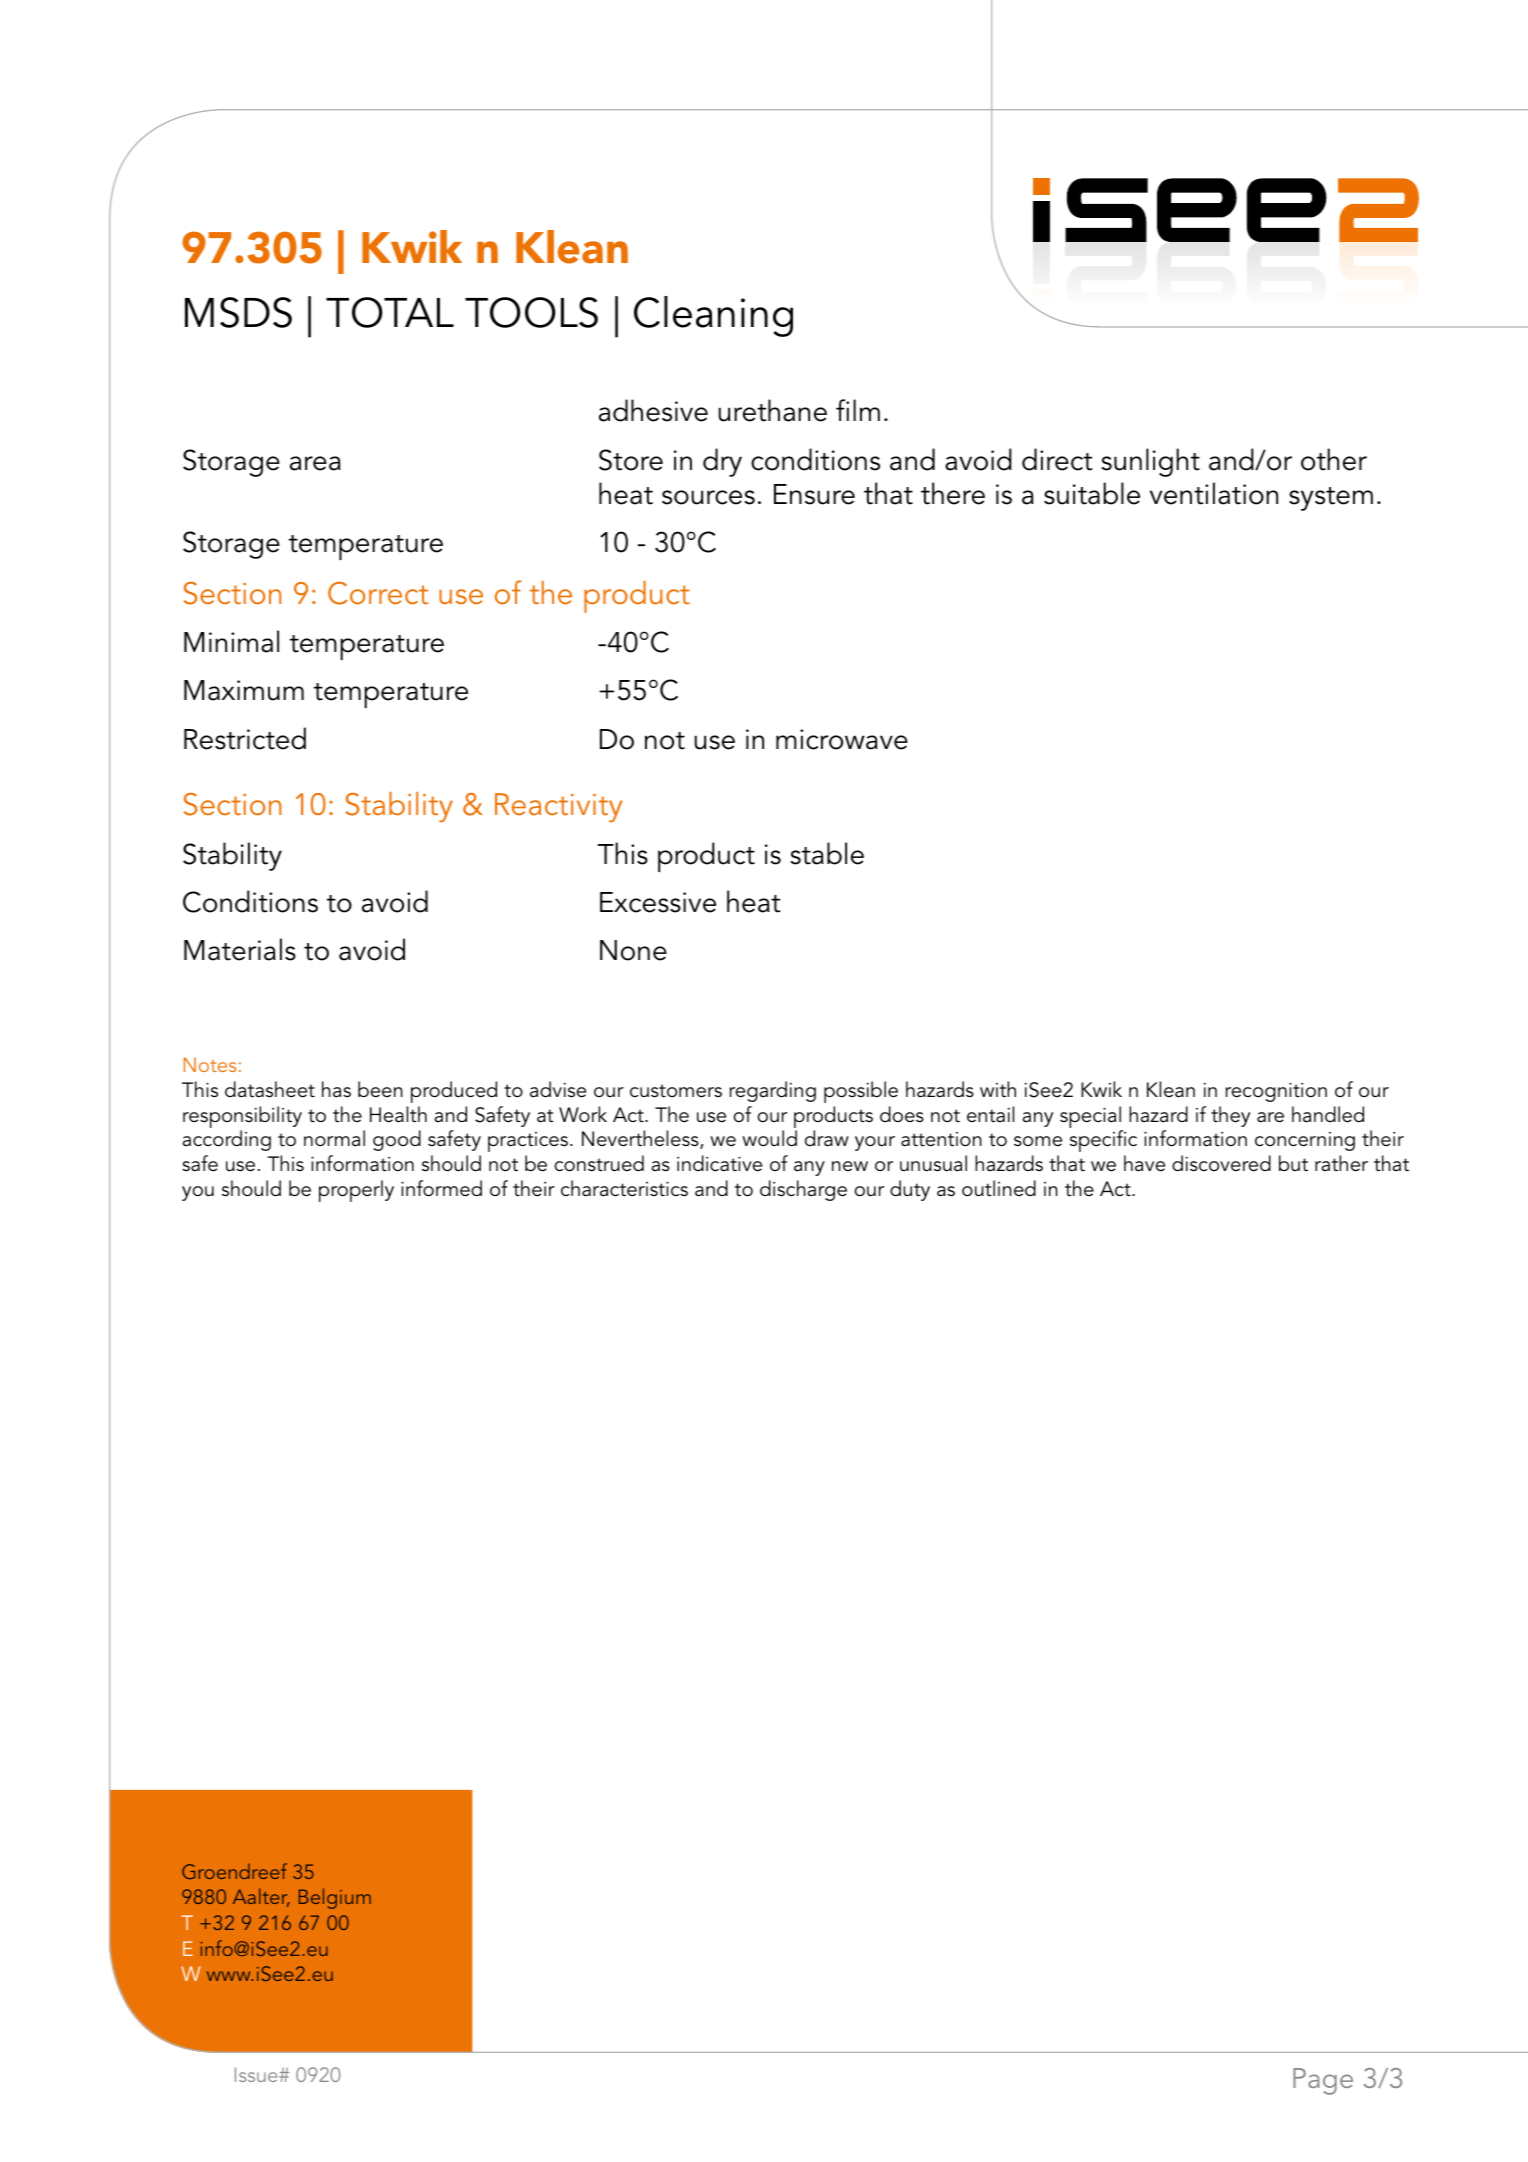 This screenshot has height=2162, width=1528. I want to click on discharge, so click(803, 1190).
